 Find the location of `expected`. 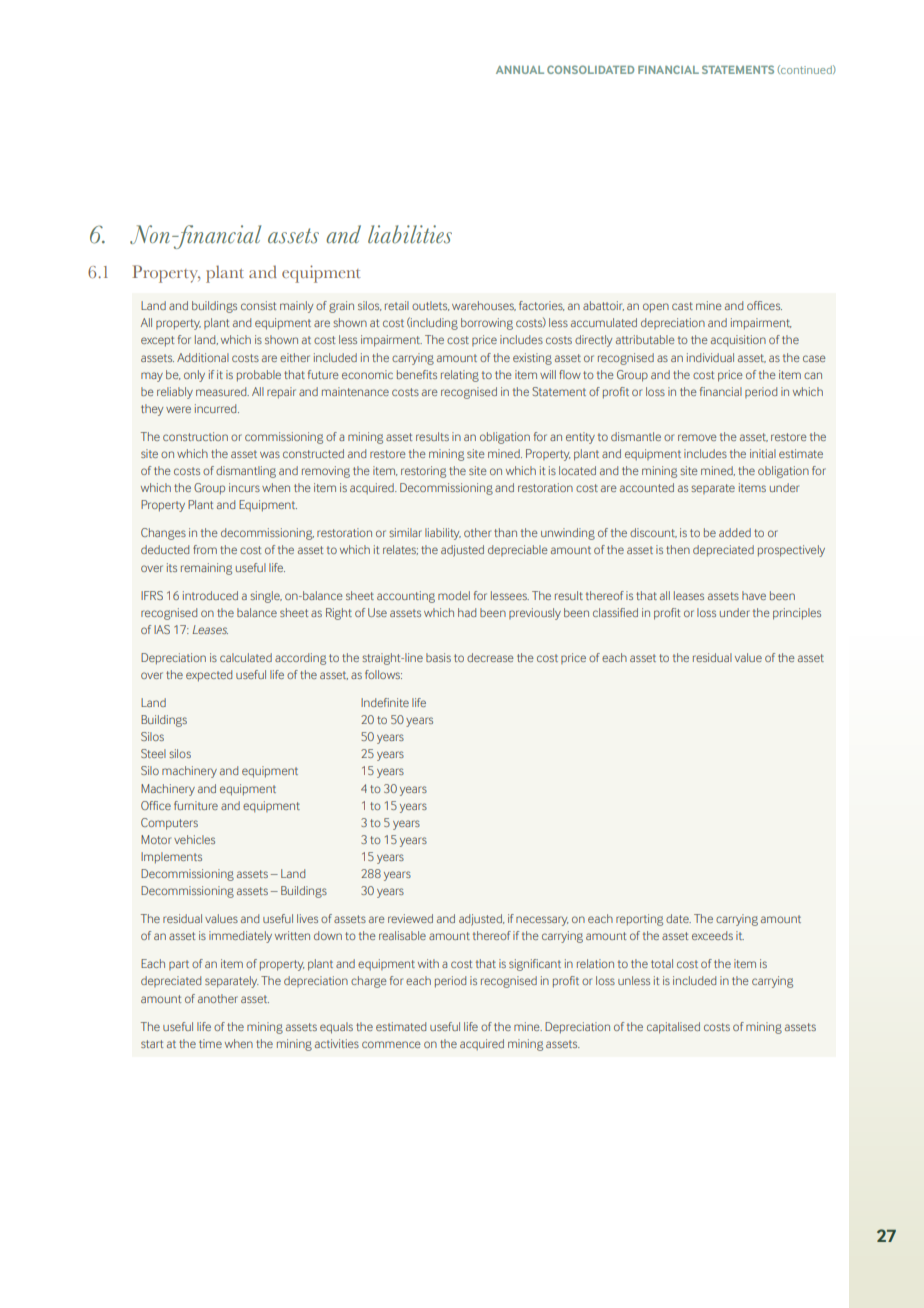

expected is located at coordinates (209, 676).
